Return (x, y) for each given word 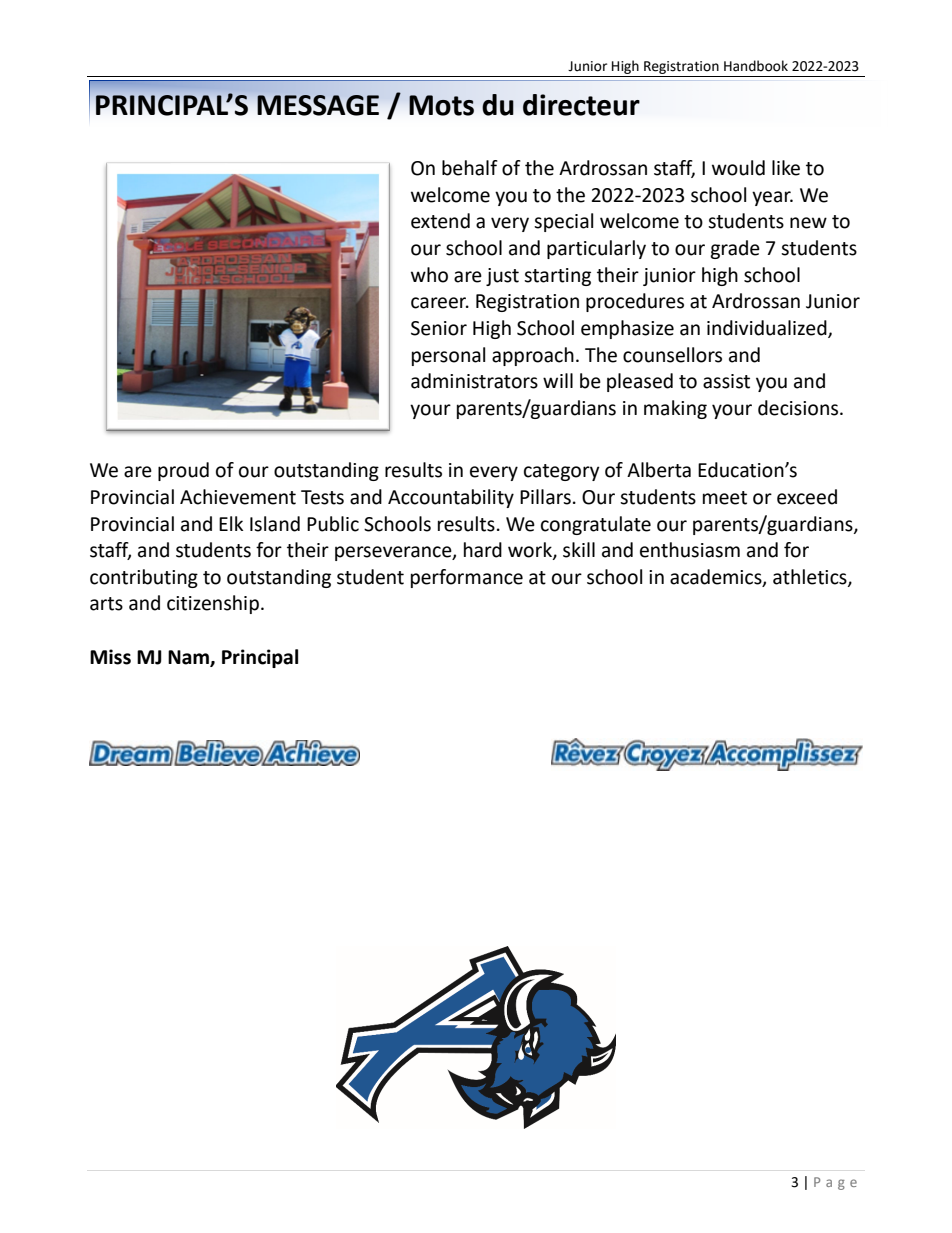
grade (735, 249)
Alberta (659, 470)
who (429, 275)
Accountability (451, 498)
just (502, 277)
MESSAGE (318, 105)
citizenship (213, 604)
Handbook (756, 66)
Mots (441, 105)
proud (183, 471)
